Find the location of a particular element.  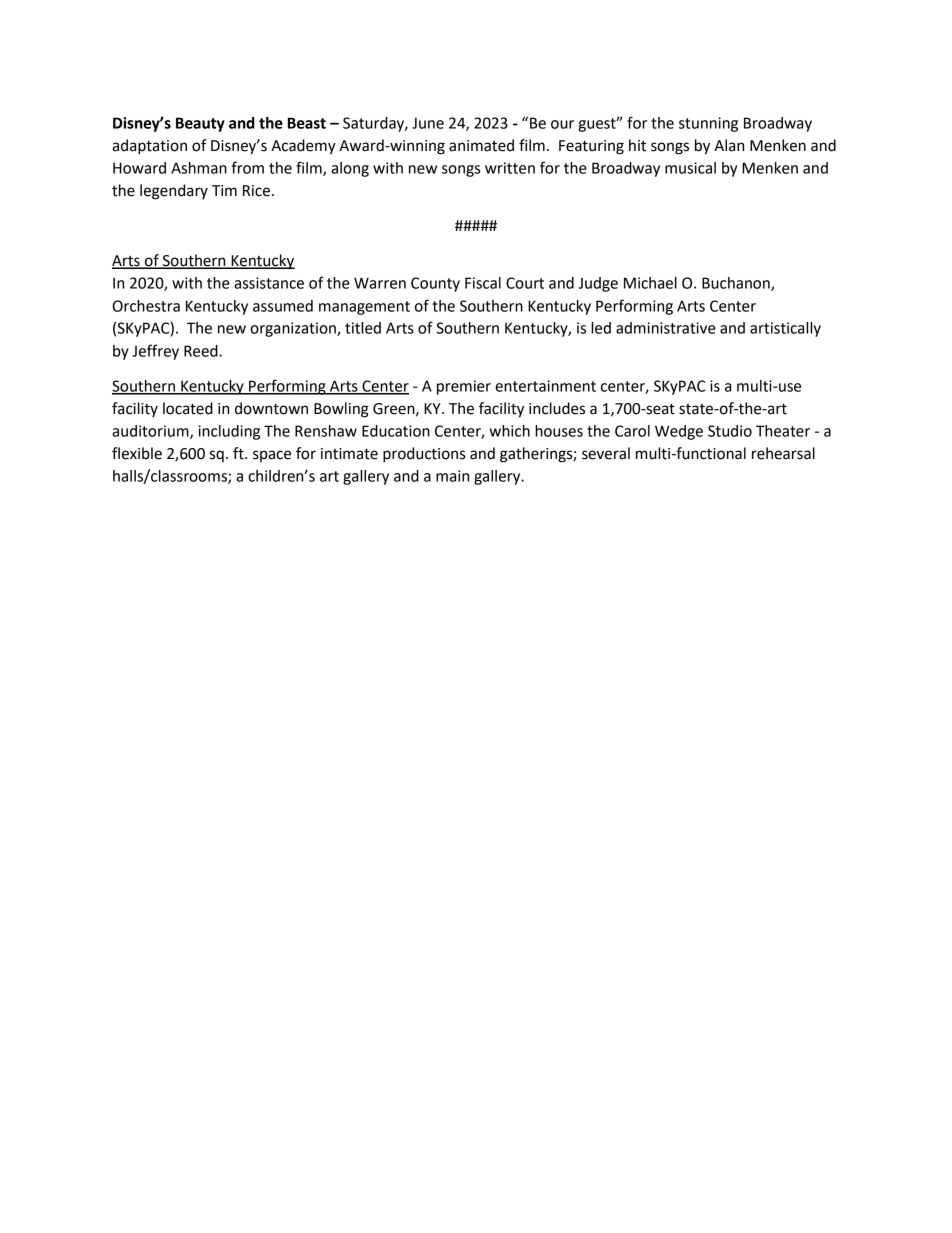

written is located at coordinates (510, 168).
